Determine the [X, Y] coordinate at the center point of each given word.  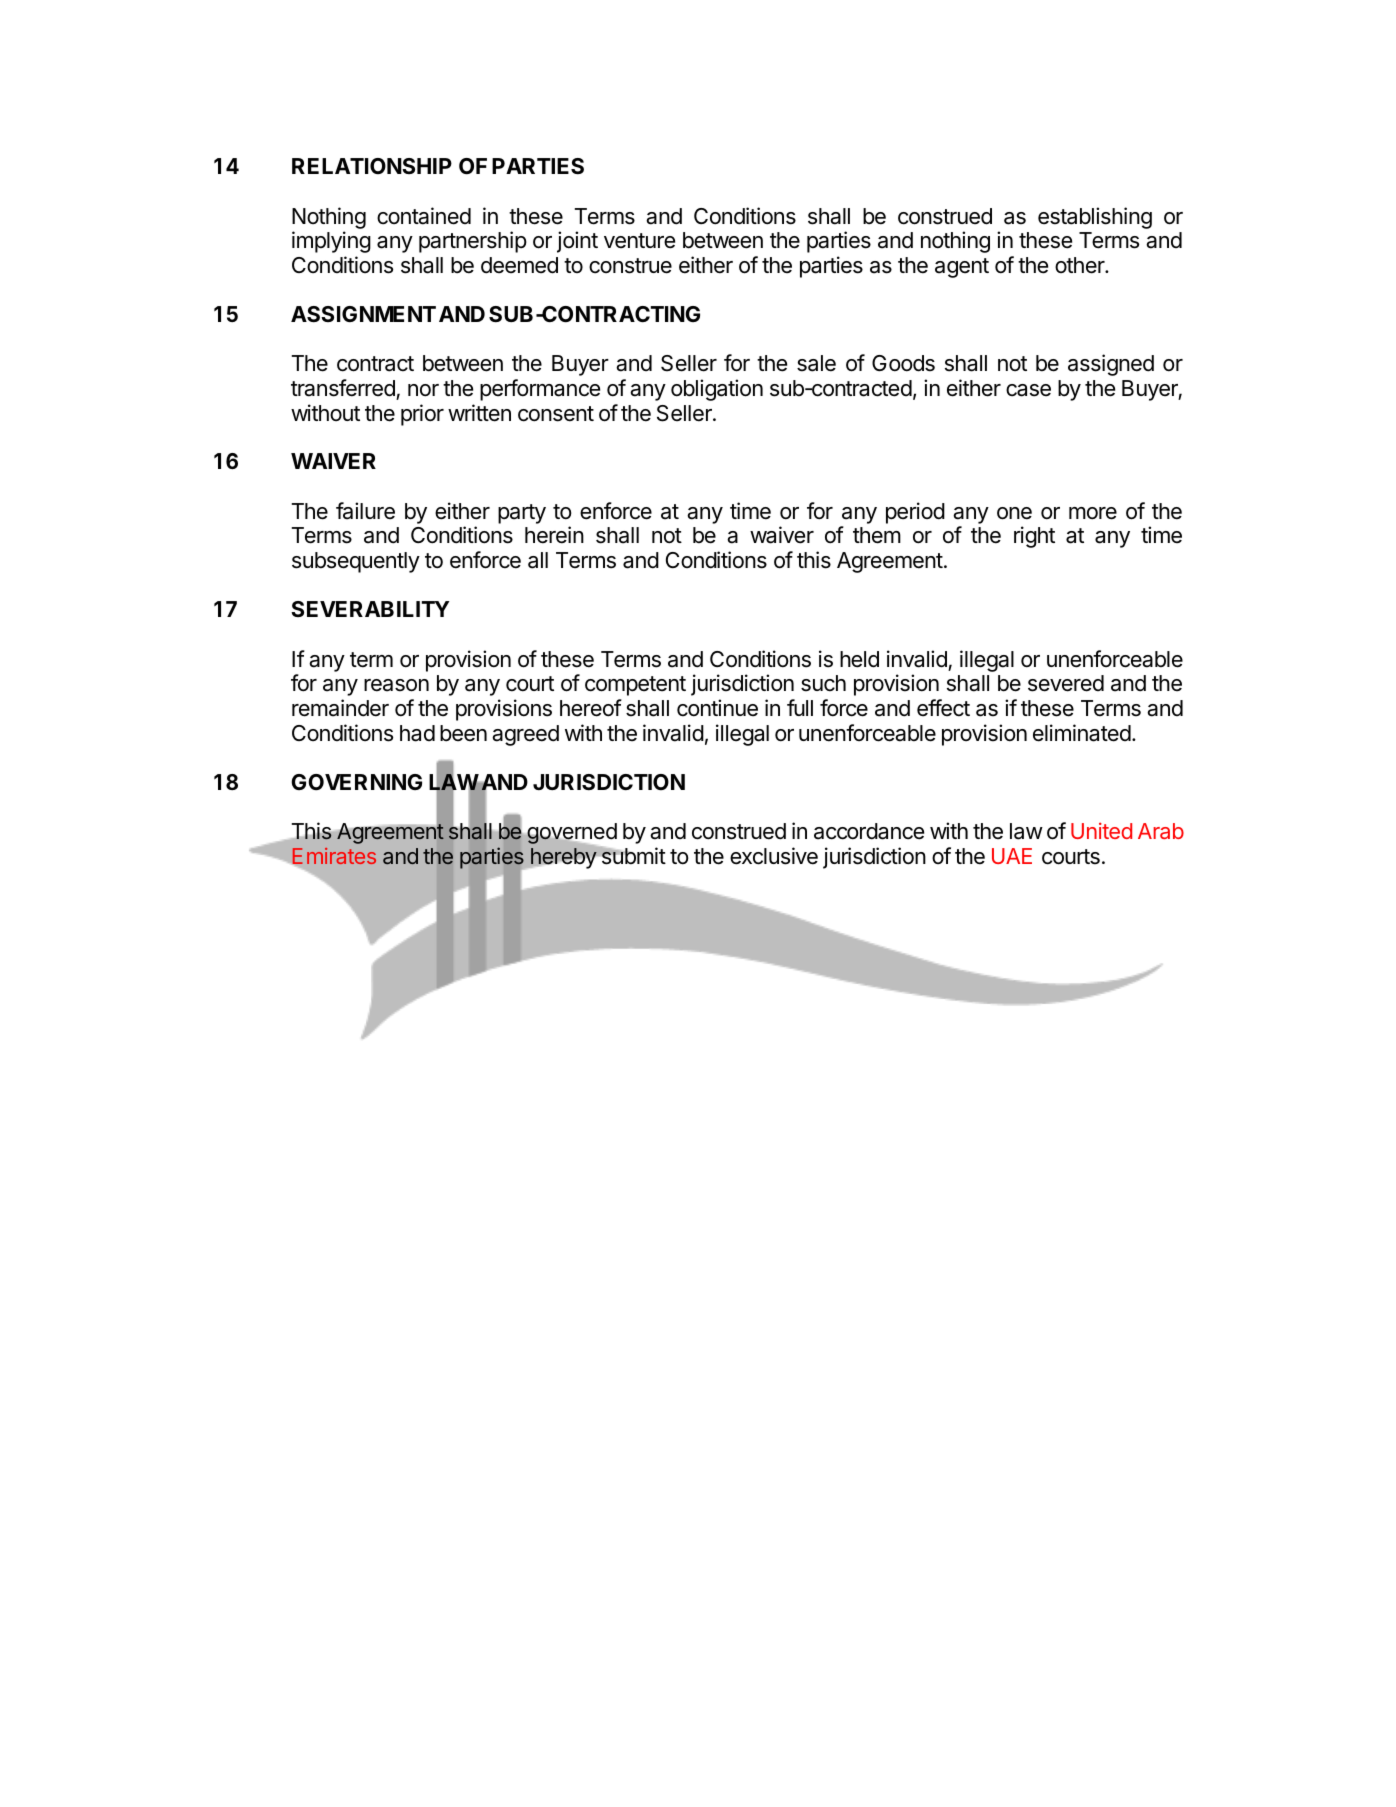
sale [816, 363]
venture [639, 241]
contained [424, 216]
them [877, 535]
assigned [1111, 365]
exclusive [774, 856]
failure [365, 511]
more [1093, 513]
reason [396, 685]
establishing [1095, 218]
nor [423, 390]
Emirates [333, 857]
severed [1066, 683]
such [823, 683]
